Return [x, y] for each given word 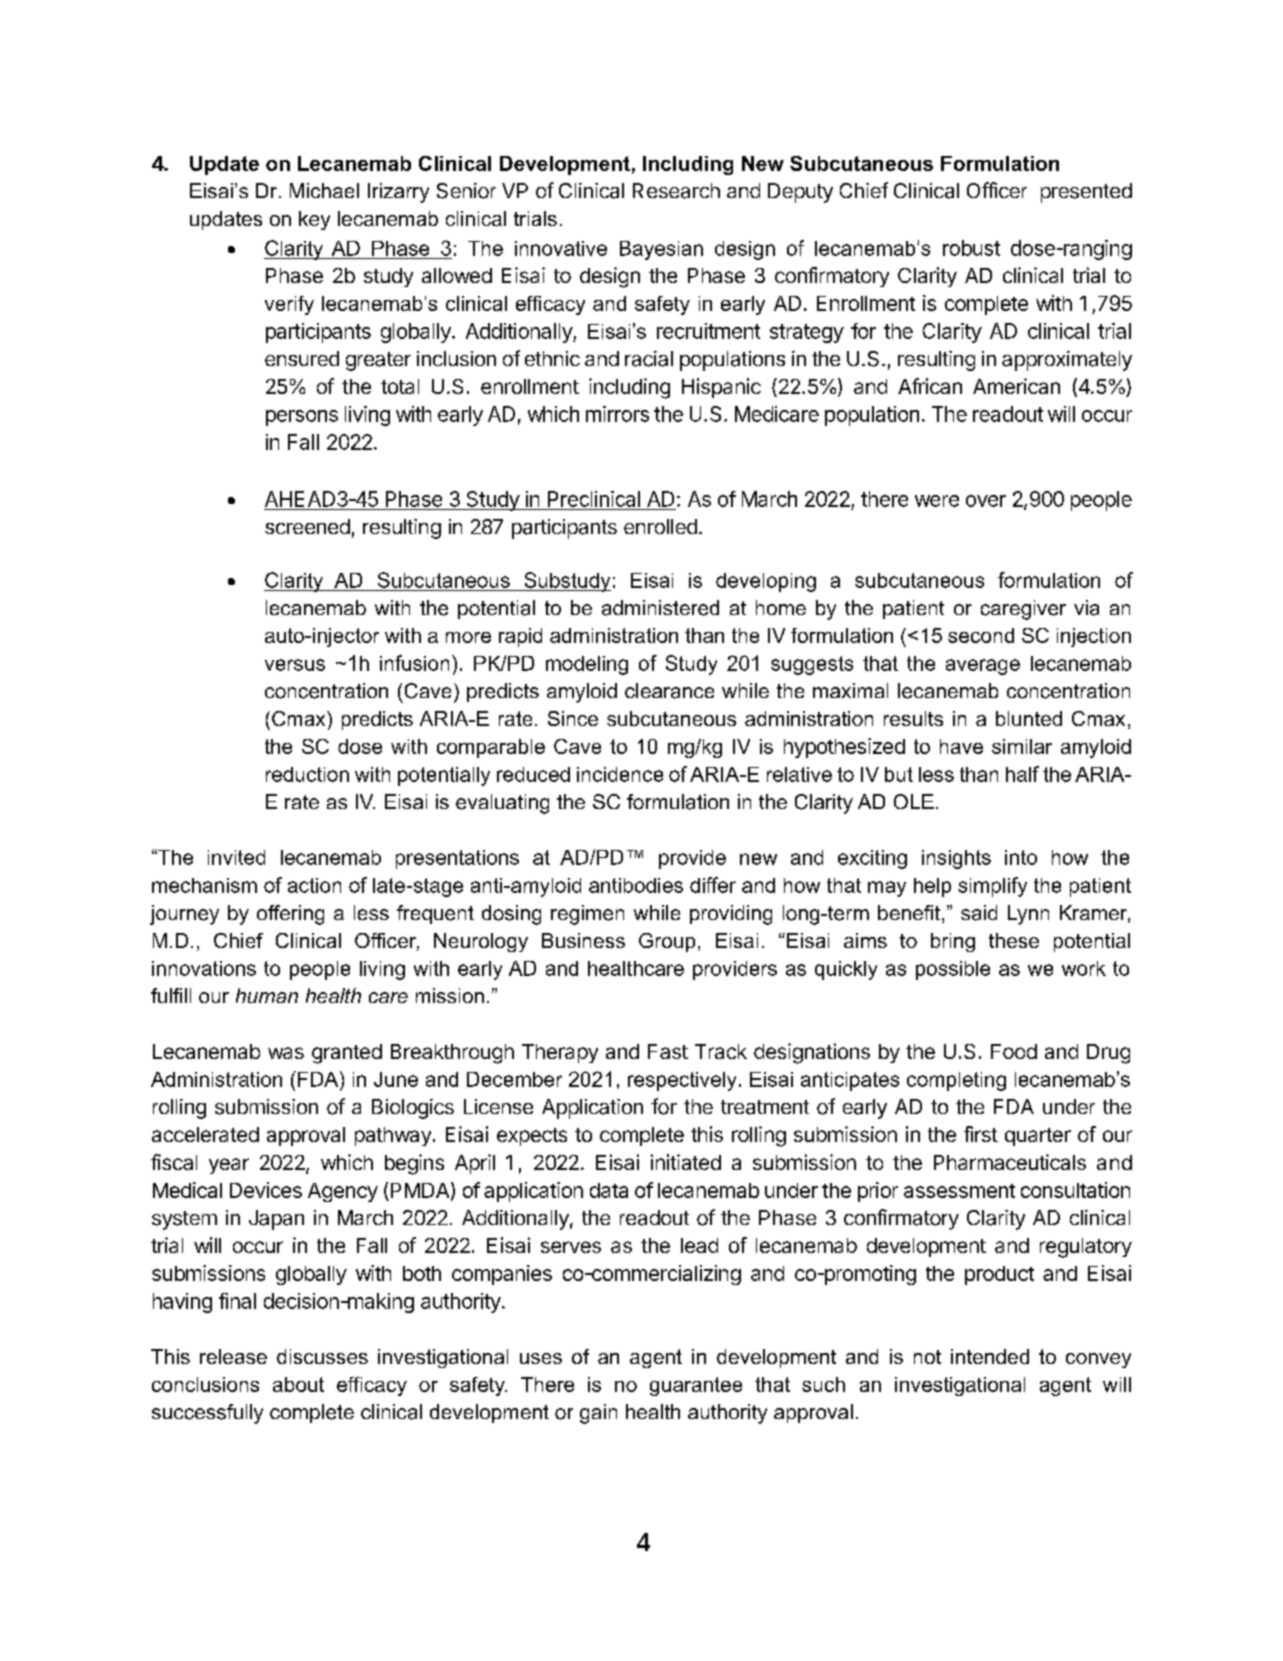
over [986, 501]
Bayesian [661, 250]
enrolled [660, 526]
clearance [669, 691]
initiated [686, 1162]
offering [290, 915]
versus [295, 665]
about [298, 1384]
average [983, 667]
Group [667, 942]
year [229, 1166]
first [981, 1134]
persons [302, 418]
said [979, 913]
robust [971, 248]
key [314, 220]
